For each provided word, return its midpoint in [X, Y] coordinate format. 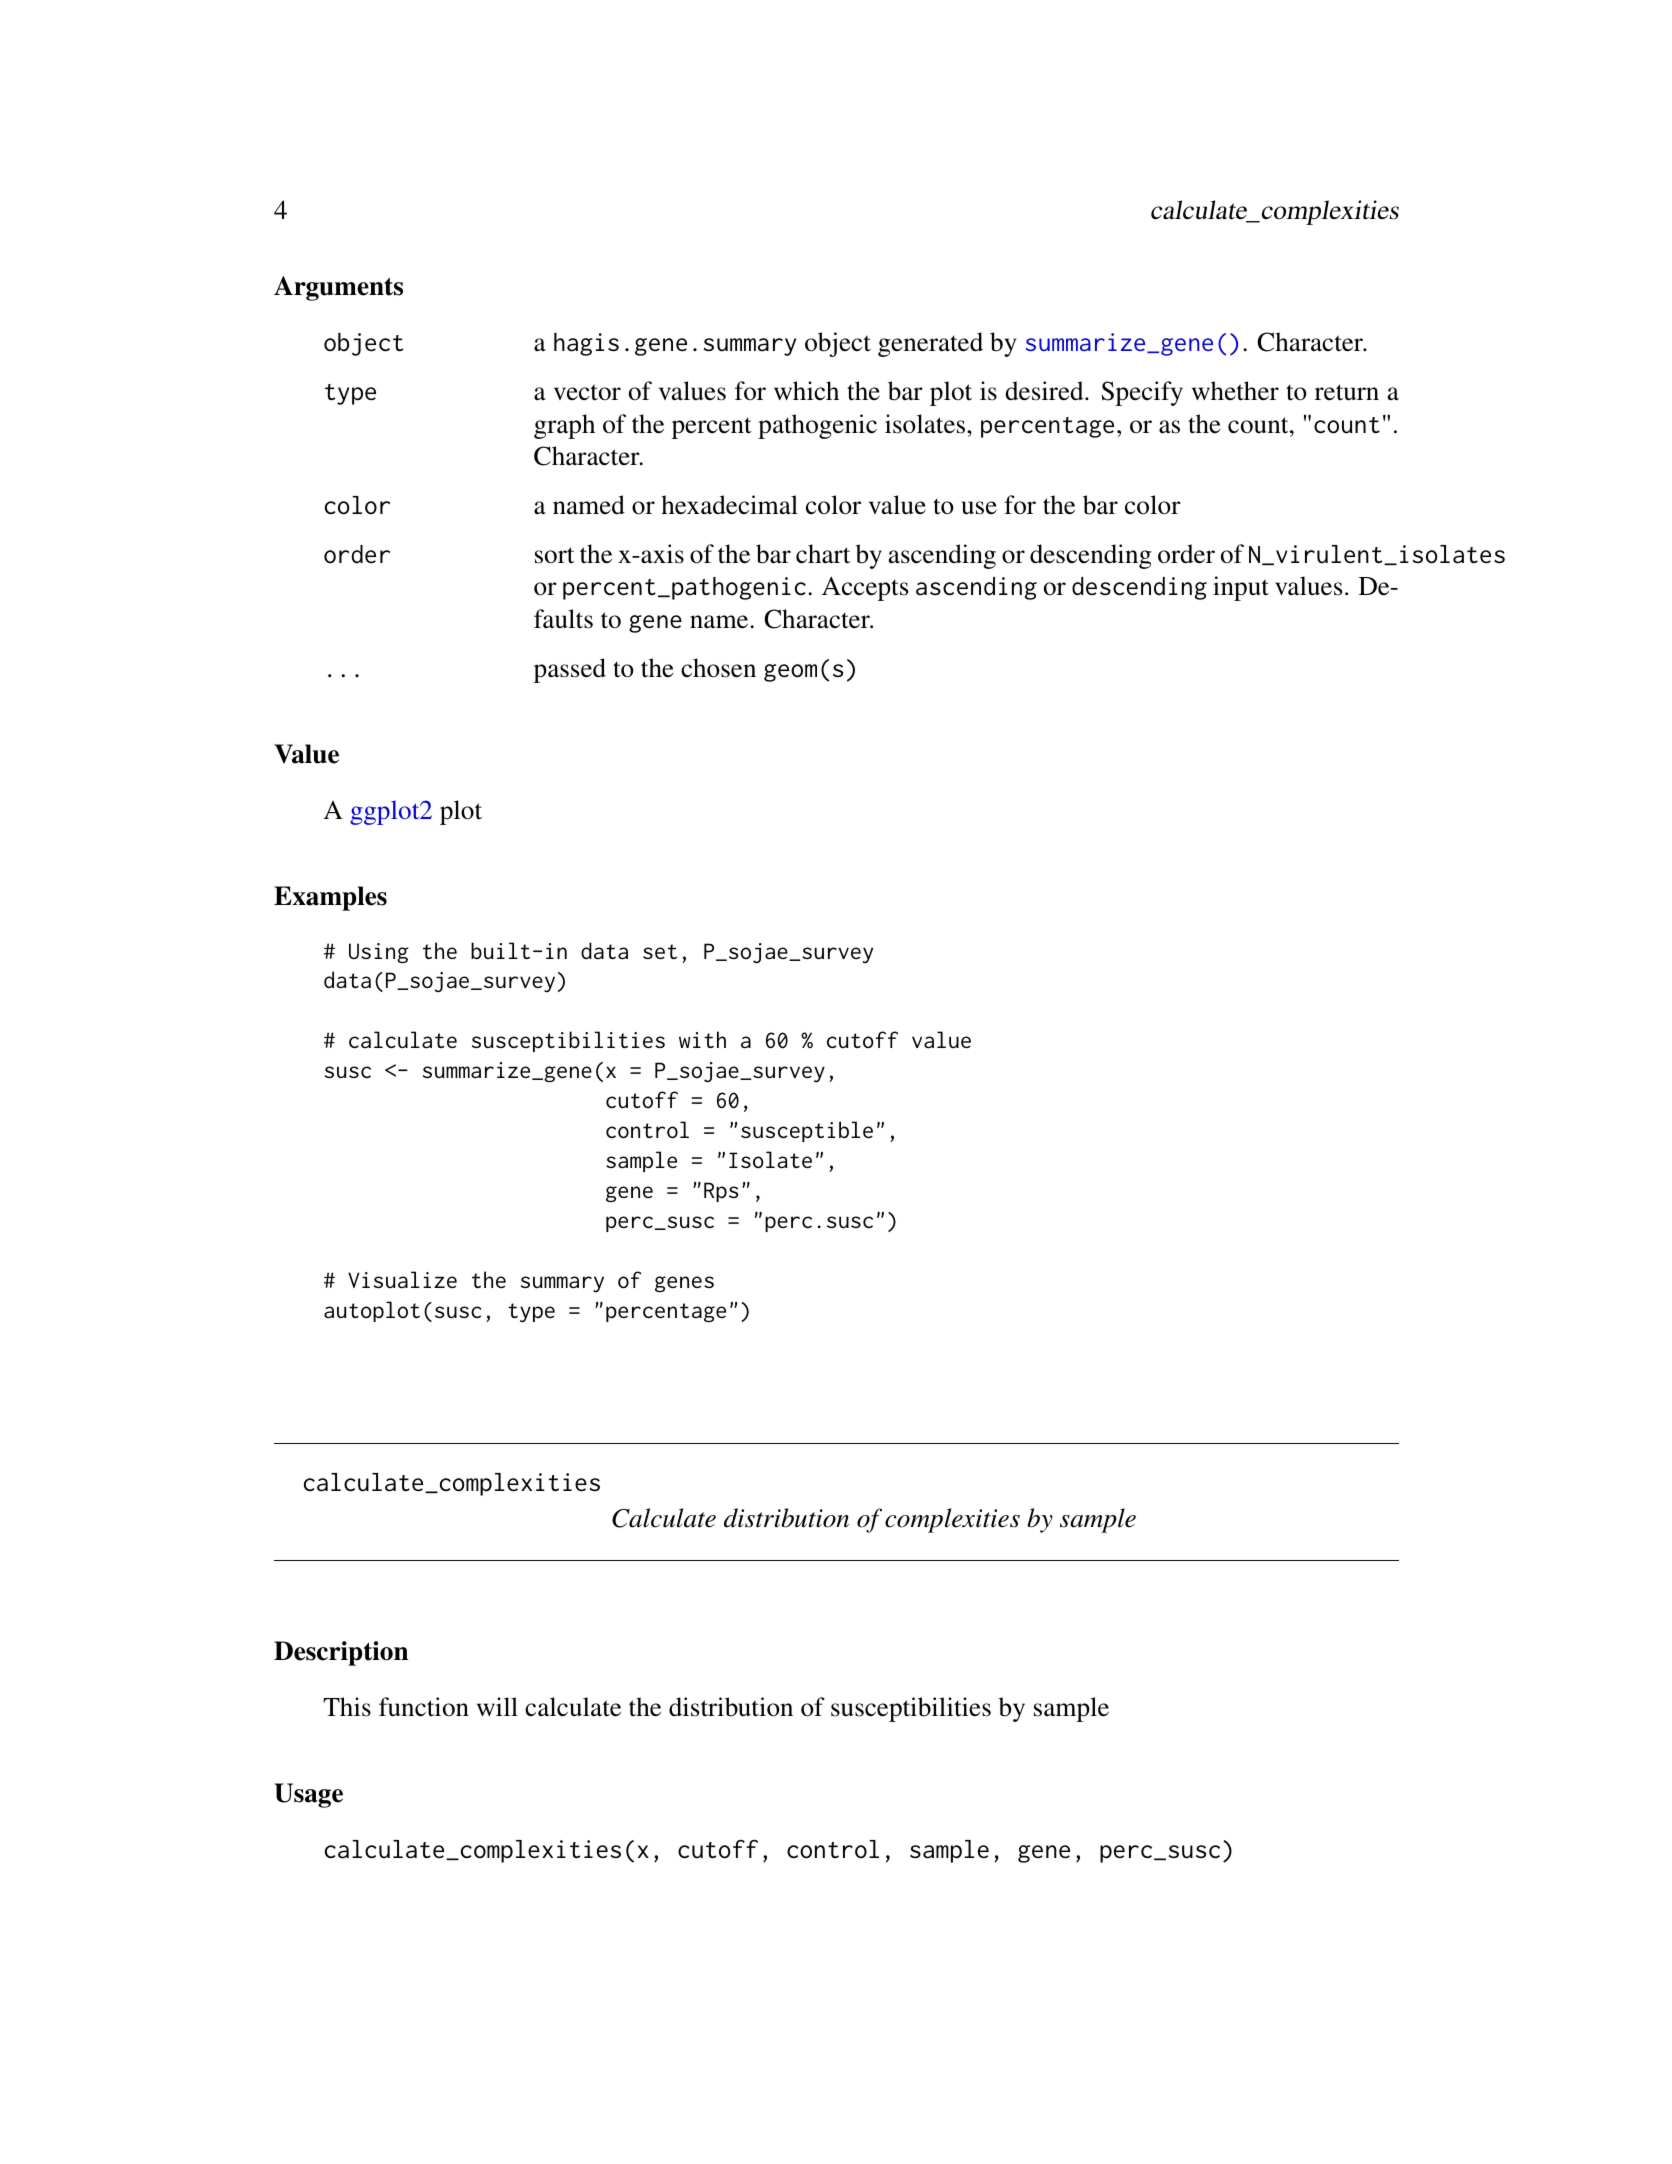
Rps [721, 1192]
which [806, 390]
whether [1235, 391]
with [702, 1039]
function [424, 1707]
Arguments [338, 288]
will [497, 1706]
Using [379, 953]
